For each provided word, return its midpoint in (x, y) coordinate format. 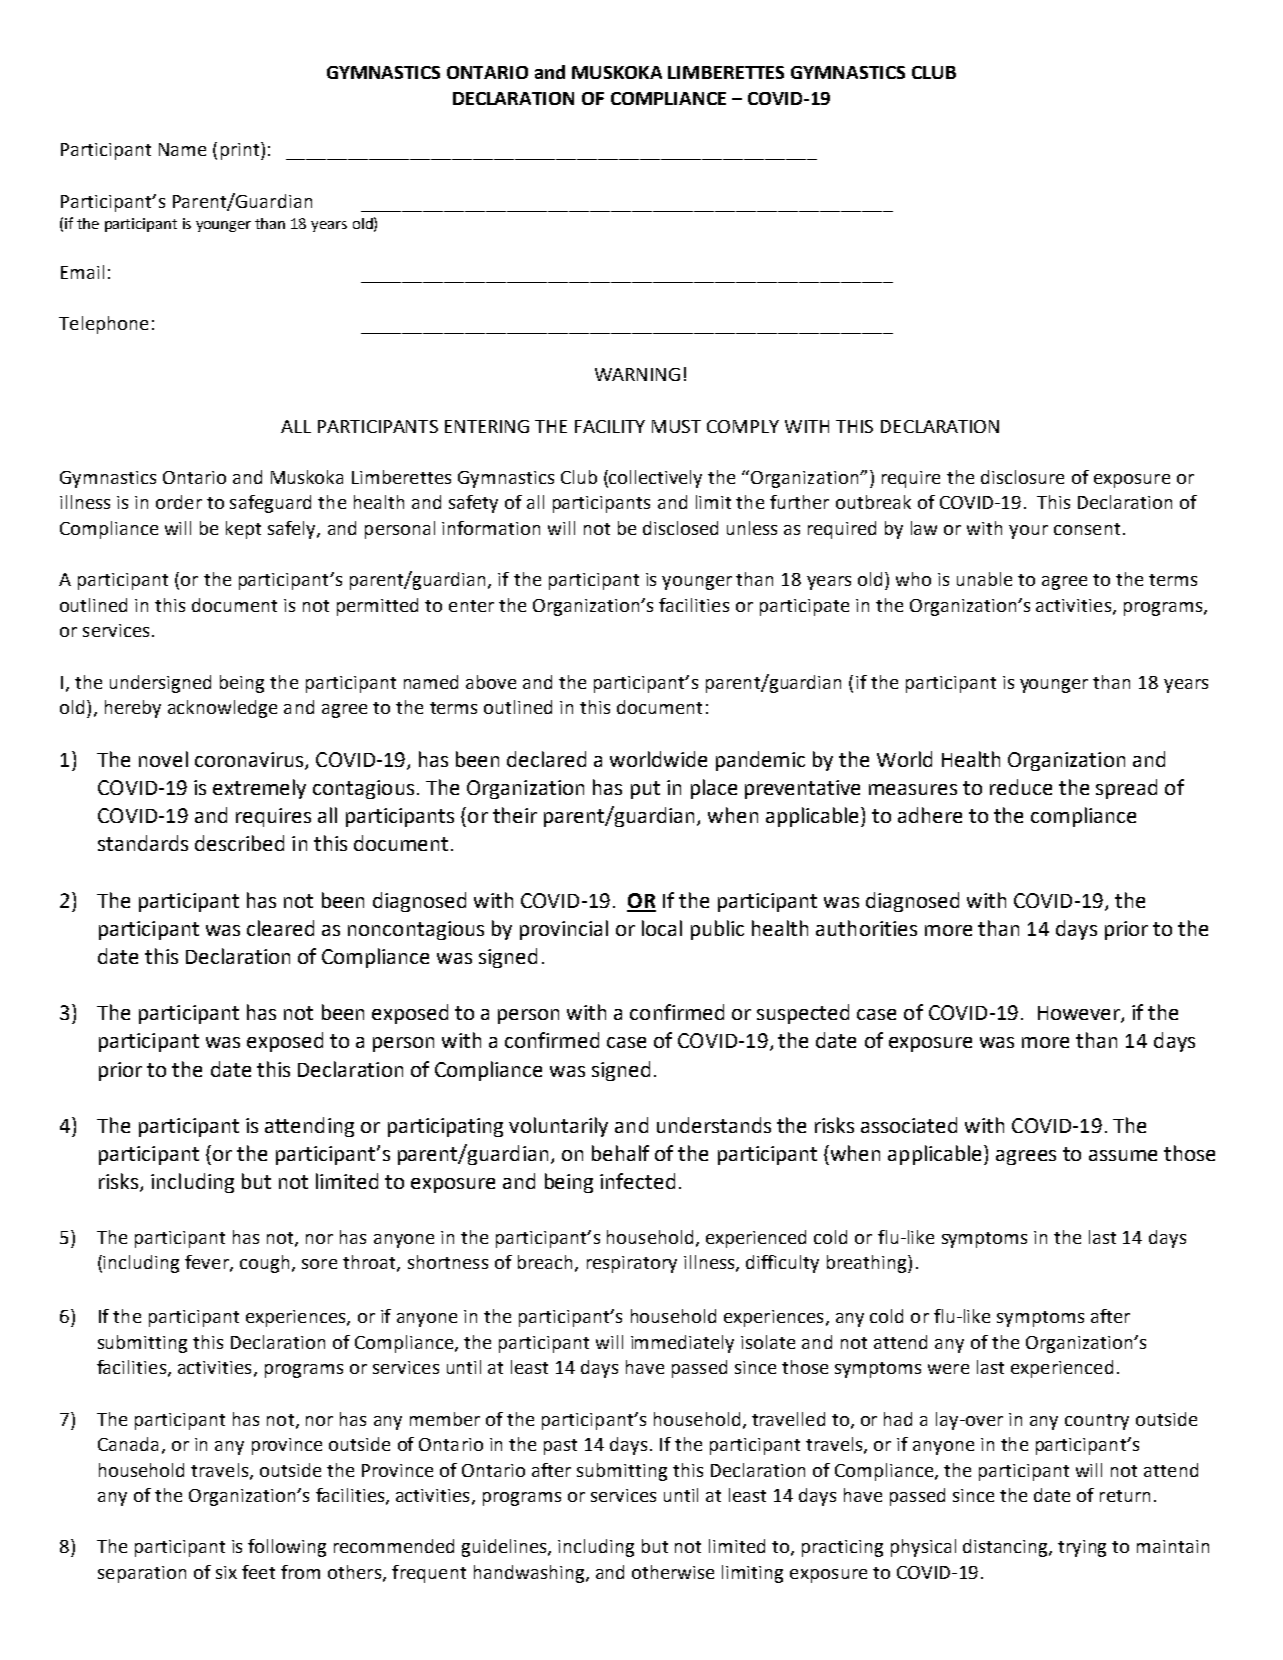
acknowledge (222, 709)
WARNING (637, 374)
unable (984, 579)
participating (445, 1127)
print (241, 151)
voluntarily (558, 1127)
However (1080, 1014)
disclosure (1022, 477)
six (226, 1572)
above (491, 682)
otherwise (673, 1572)
